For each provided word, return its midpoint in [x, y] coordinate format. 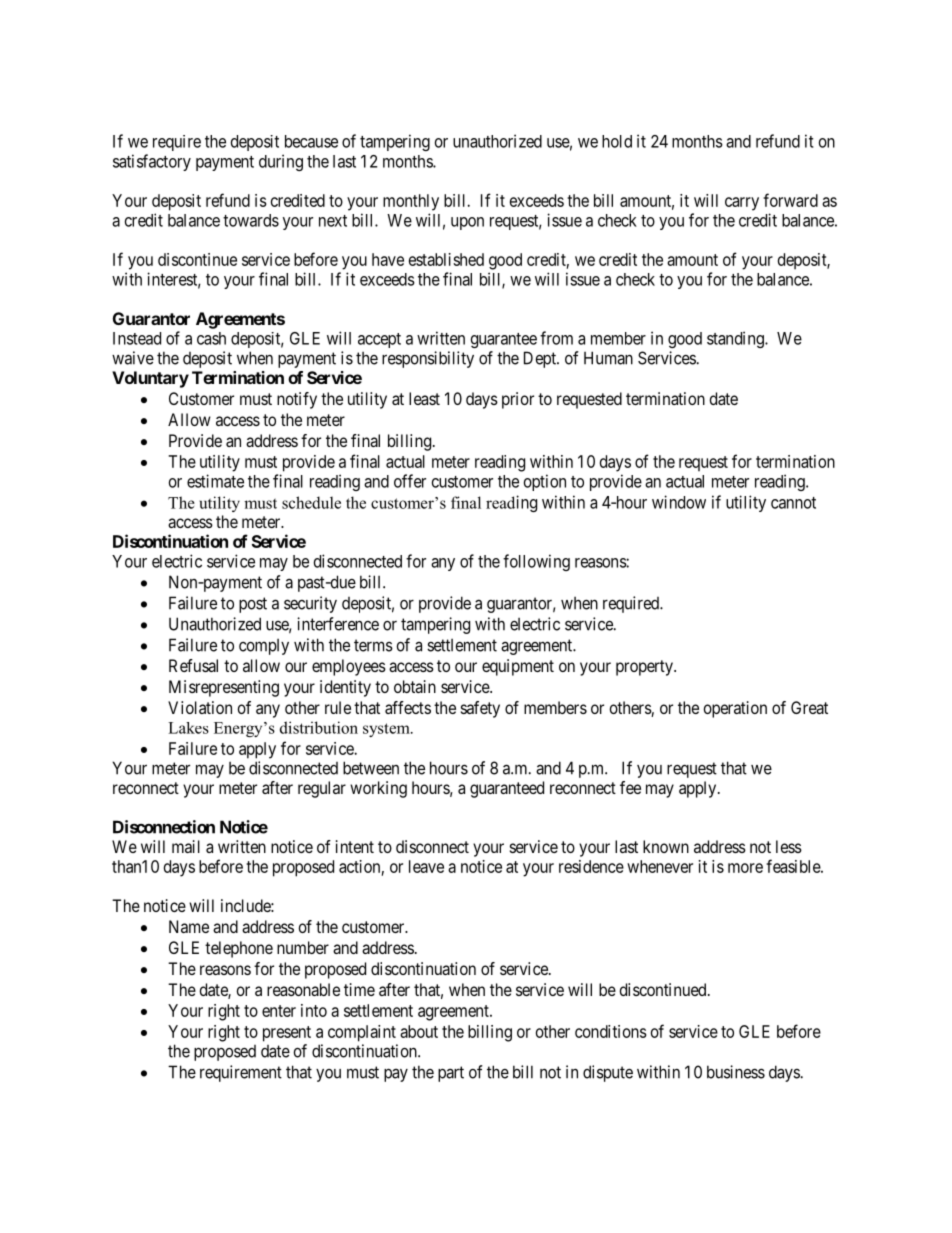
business [736, 1072]
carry [742, 204]
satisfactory [152, 162]
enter [279, 1011]
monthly [411, 202]
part [451, 1074]
